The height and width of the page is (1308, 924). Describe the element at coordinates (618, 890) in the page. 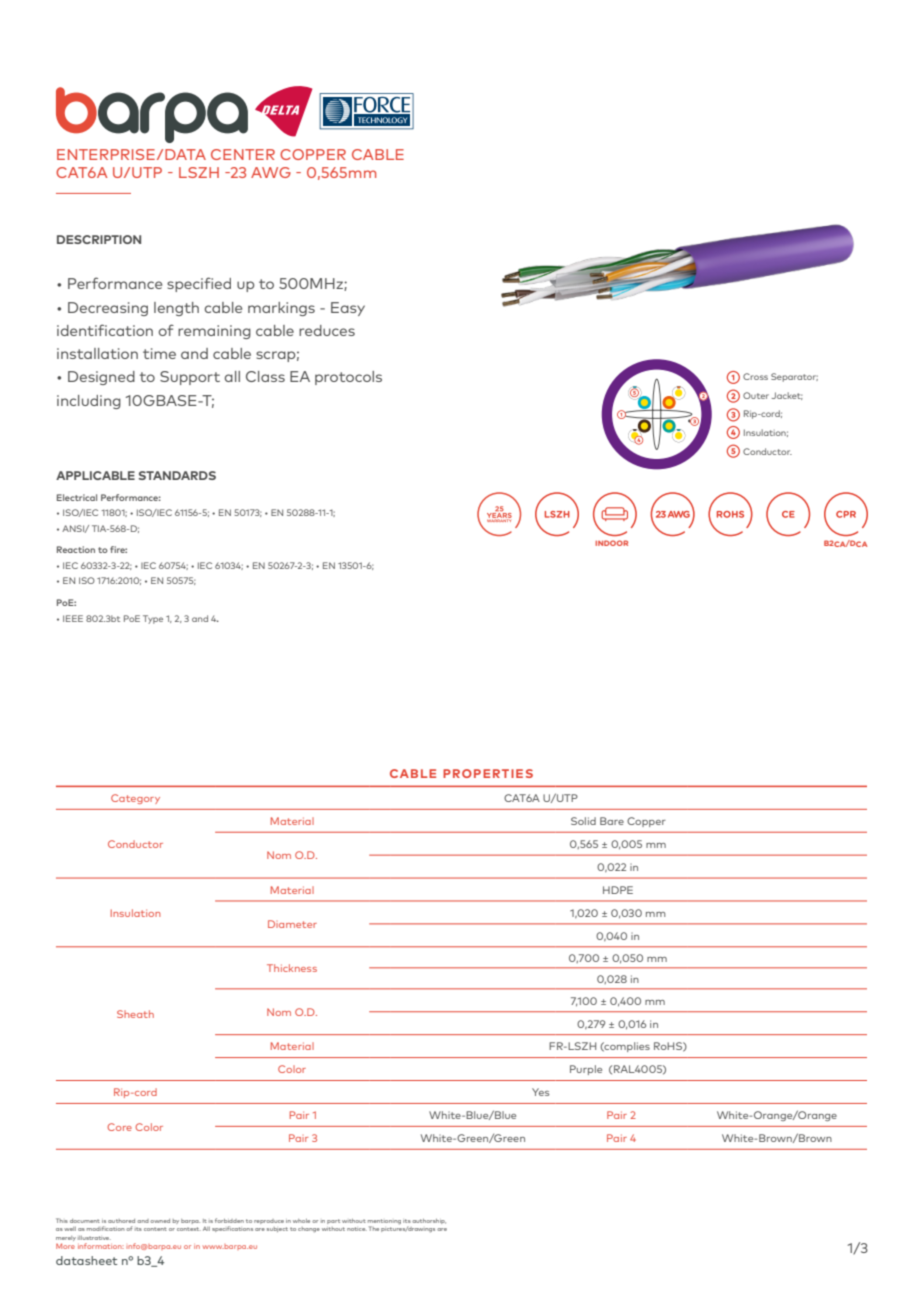

I see `HDPE` at that location.
